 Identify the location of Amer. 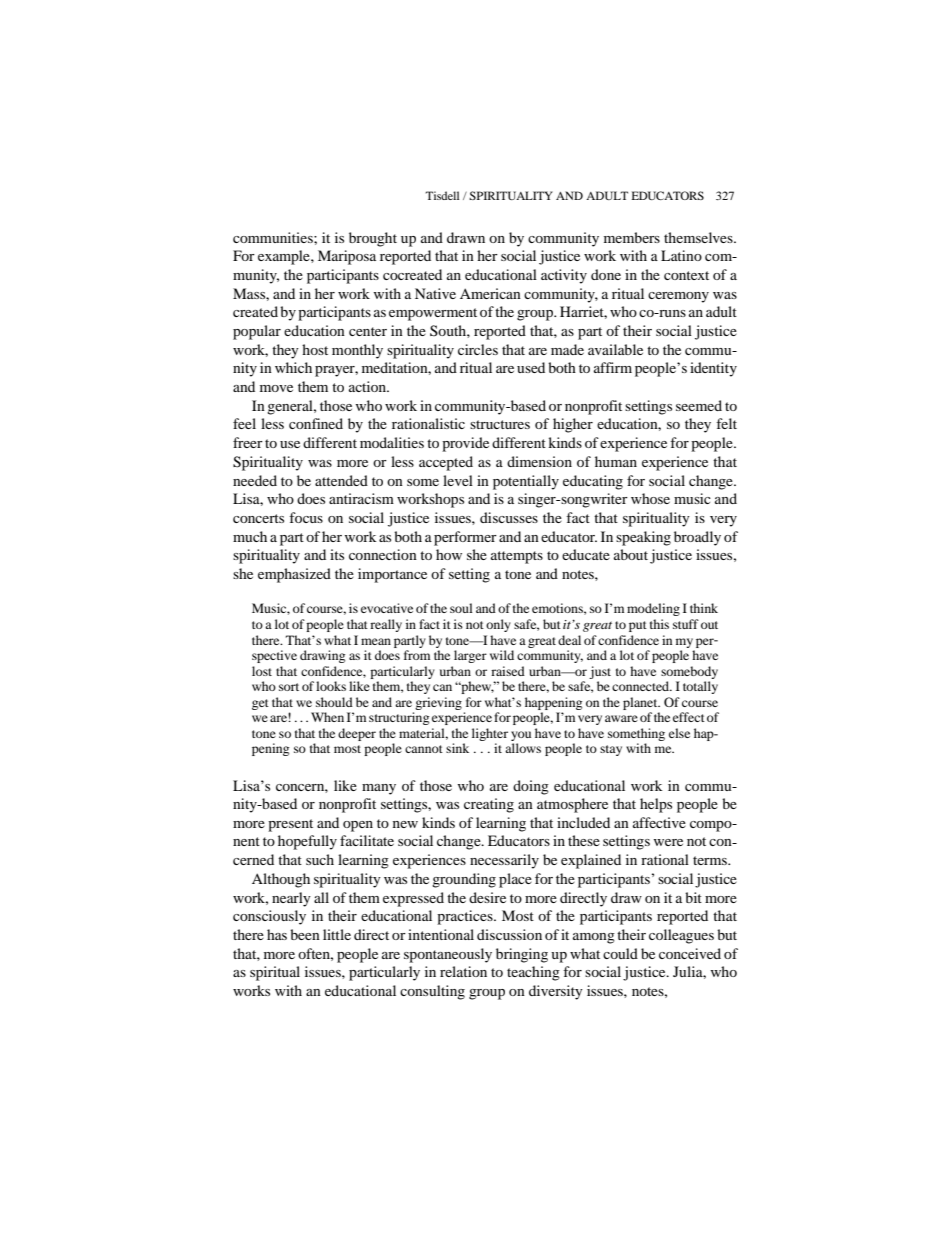
(478, 293).
